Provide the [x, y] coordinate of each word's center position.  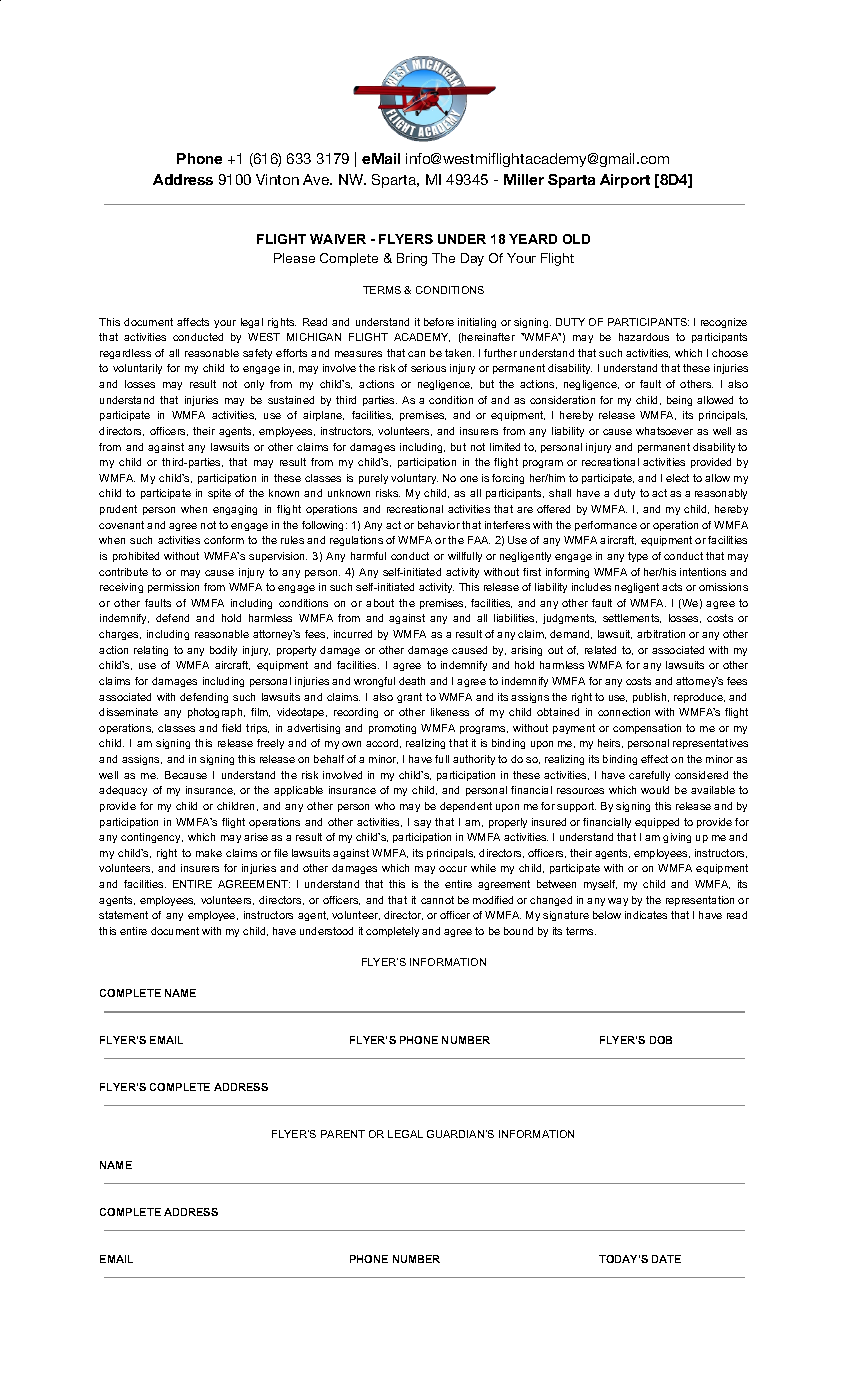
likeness [450, 712]
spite [219, 494]
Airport [625, 181]
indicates [646, 915]
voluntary [414, 479]
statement [123, 915]
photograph [216, 713]
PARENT [343, 1134]
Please [294, 258]
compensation [647, 729]
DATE [666, 1259]
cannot [437, 900]
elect [677, 478]
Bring [412, 259]
